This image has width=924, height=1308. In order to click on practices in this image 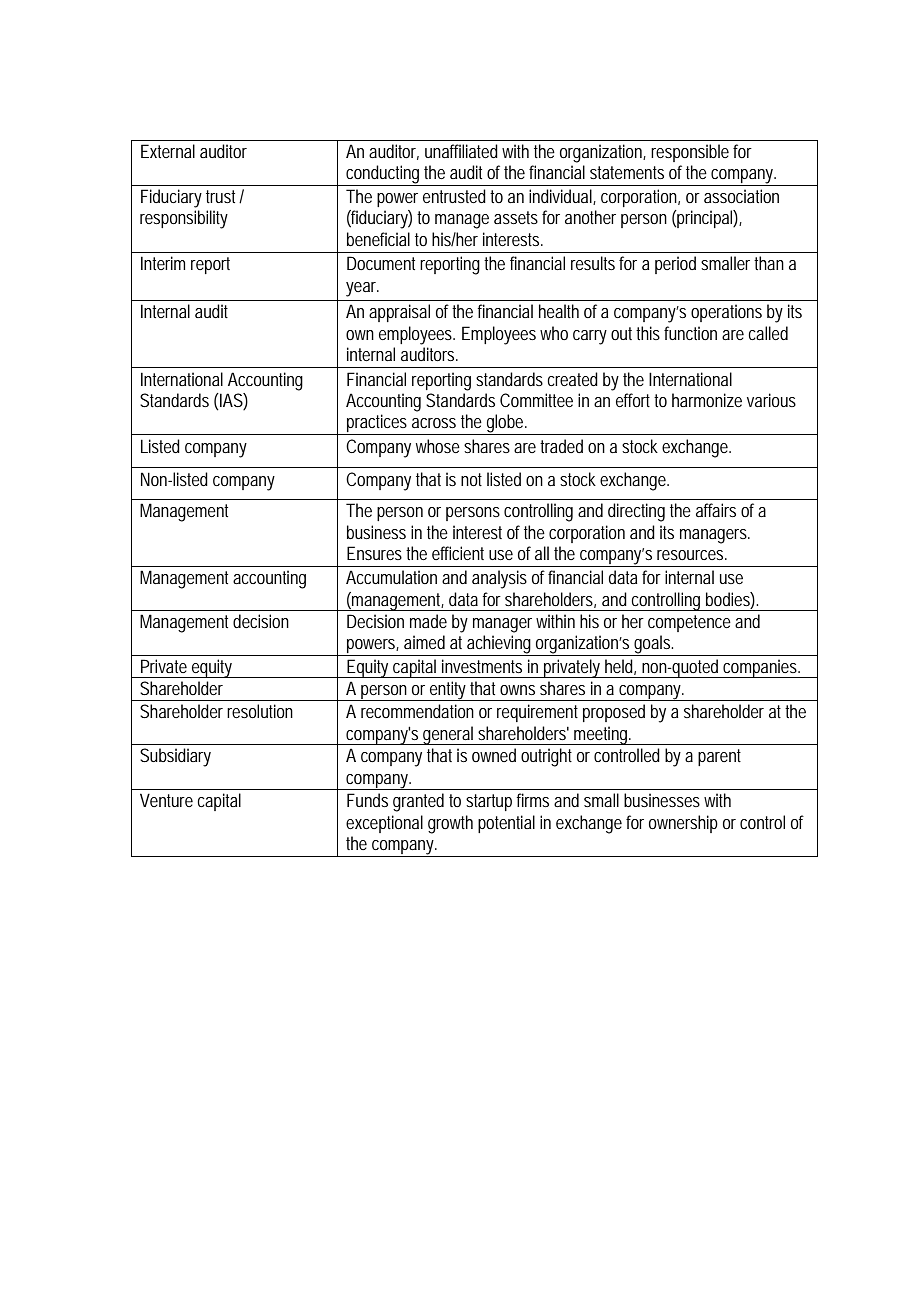, I will do `click(378, 424)`.
